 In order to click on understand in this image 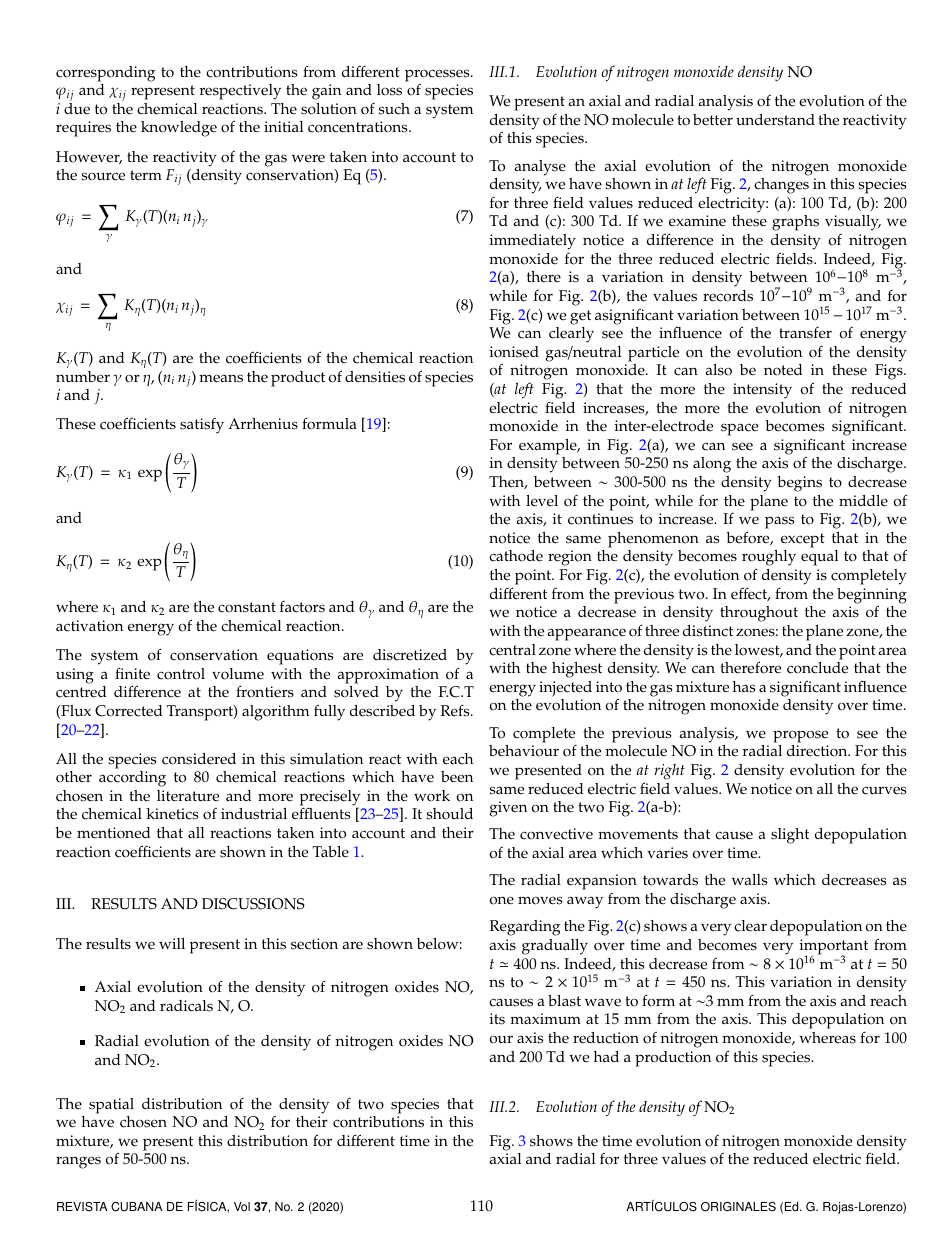, I will do `click(775, 120)`.
